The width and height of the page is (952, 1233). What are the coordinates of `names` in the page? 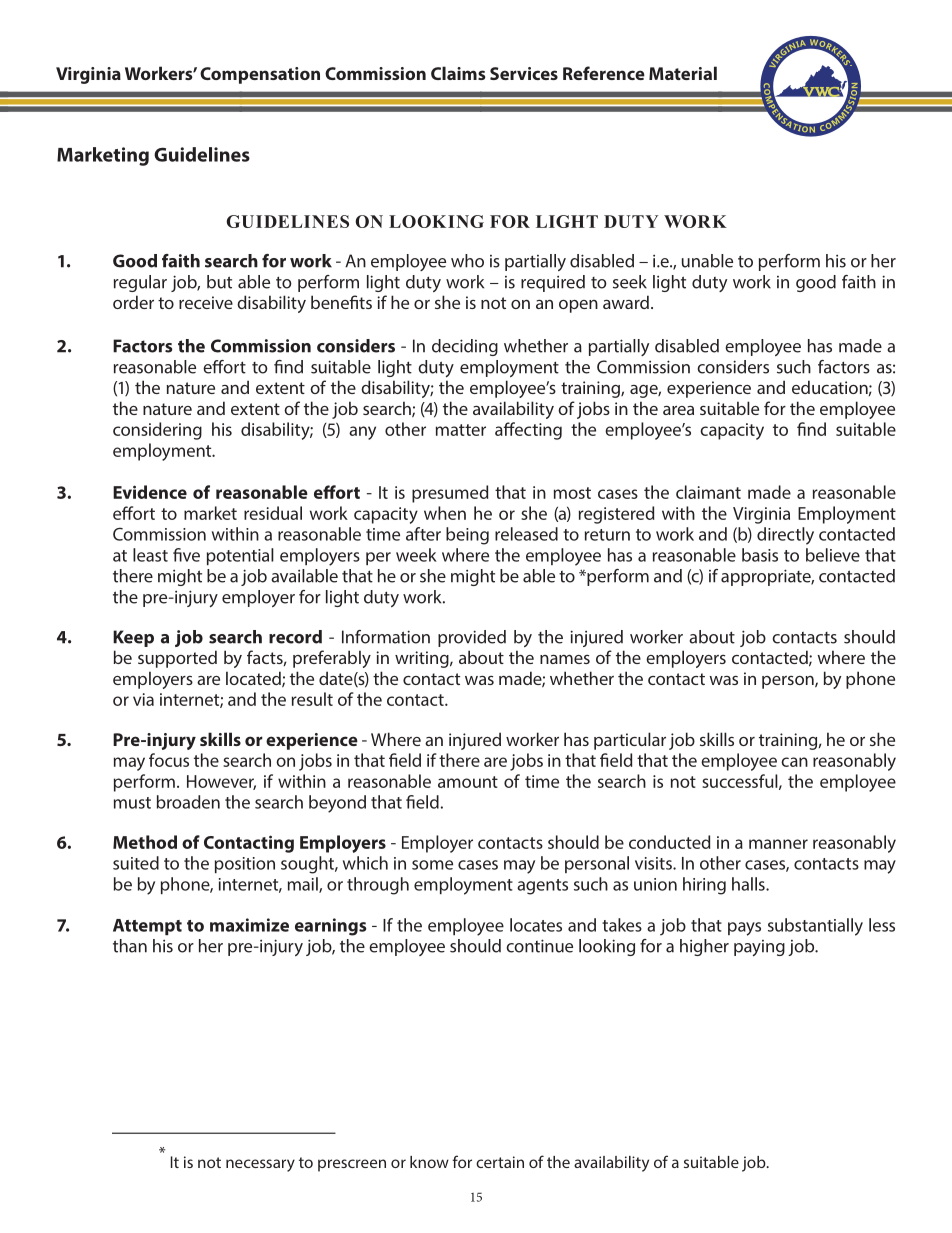 It's located at (565, 659).
